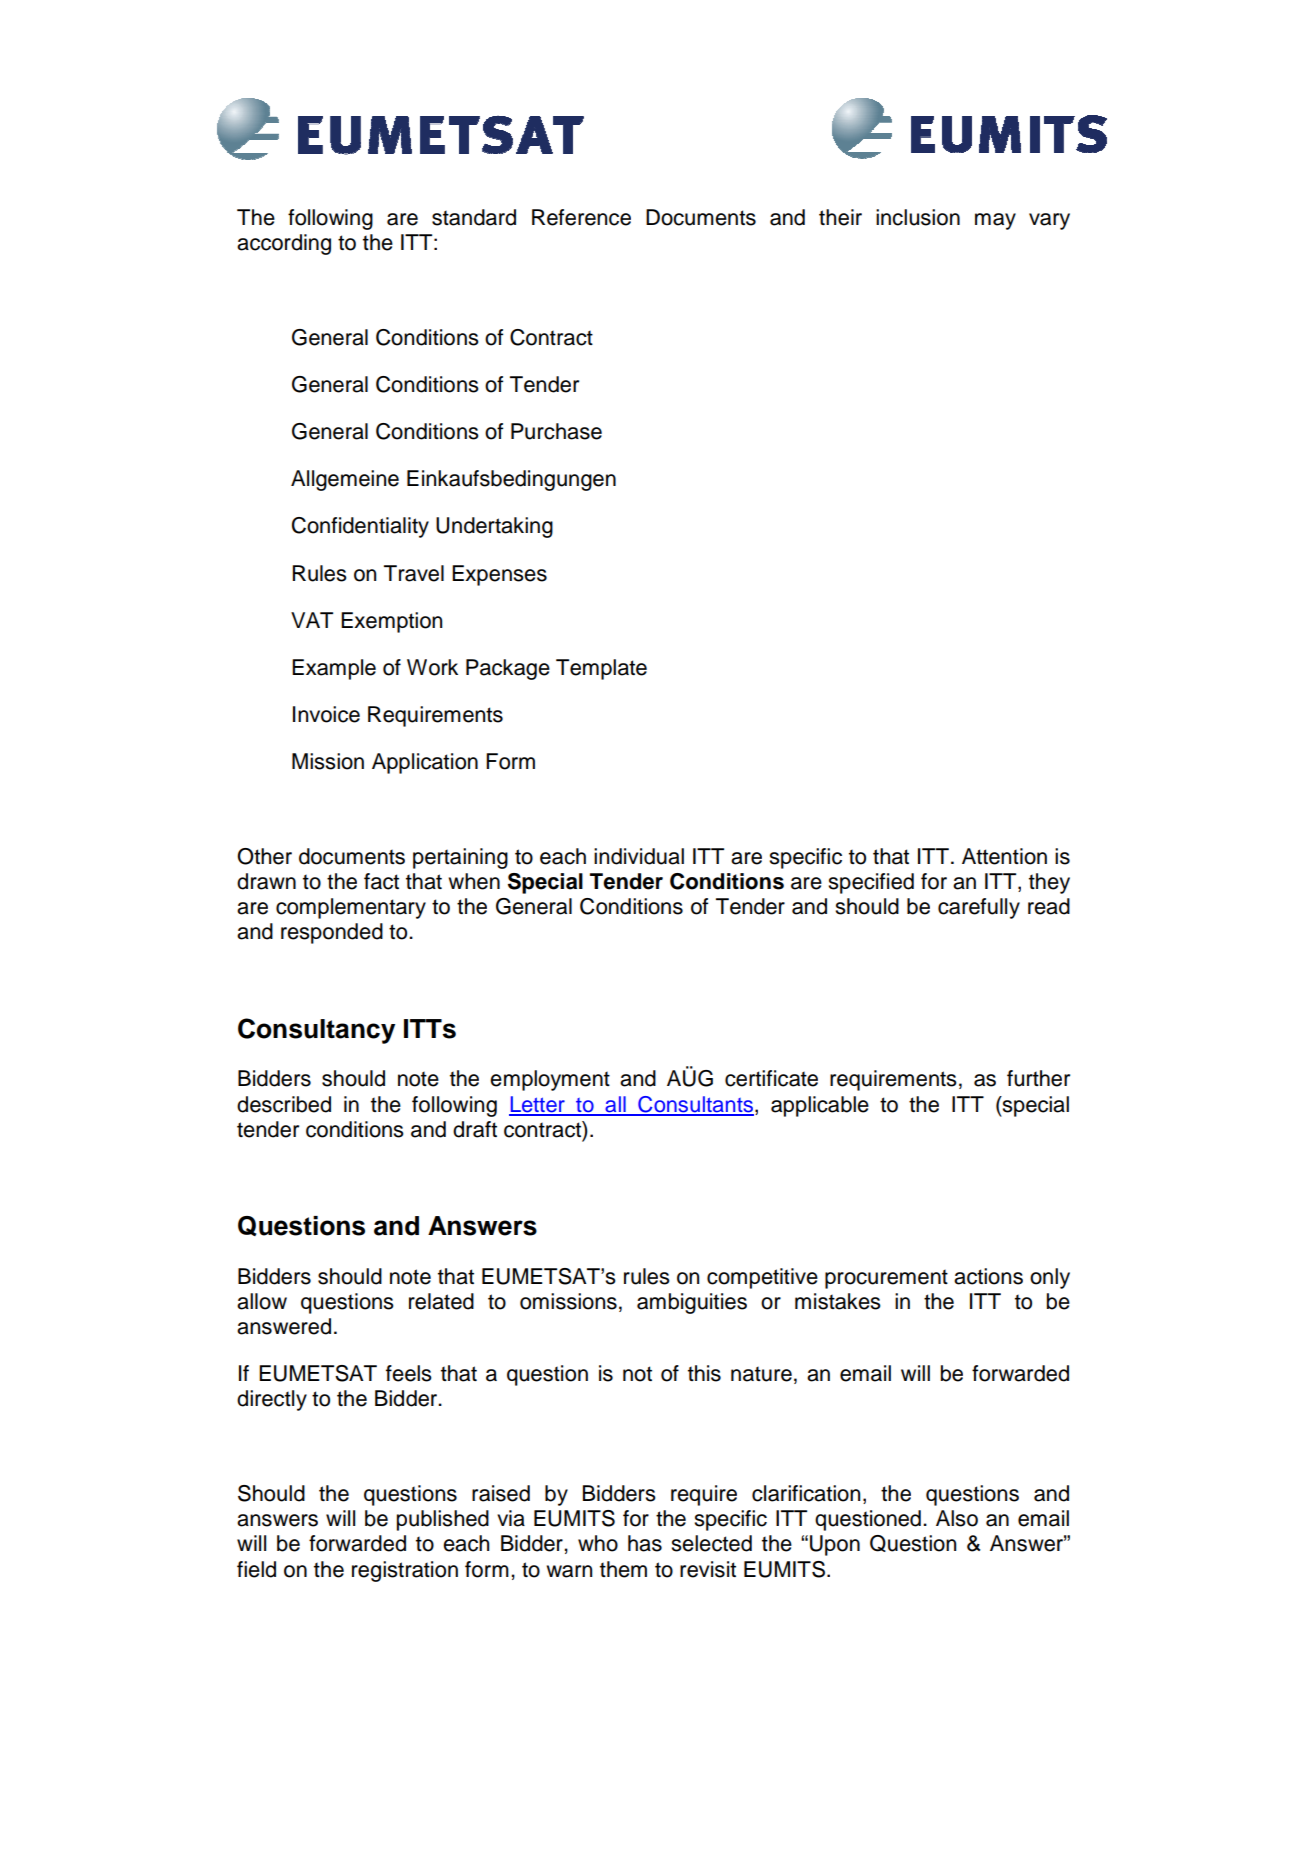  I want to click on Template, so click(601, 669).
